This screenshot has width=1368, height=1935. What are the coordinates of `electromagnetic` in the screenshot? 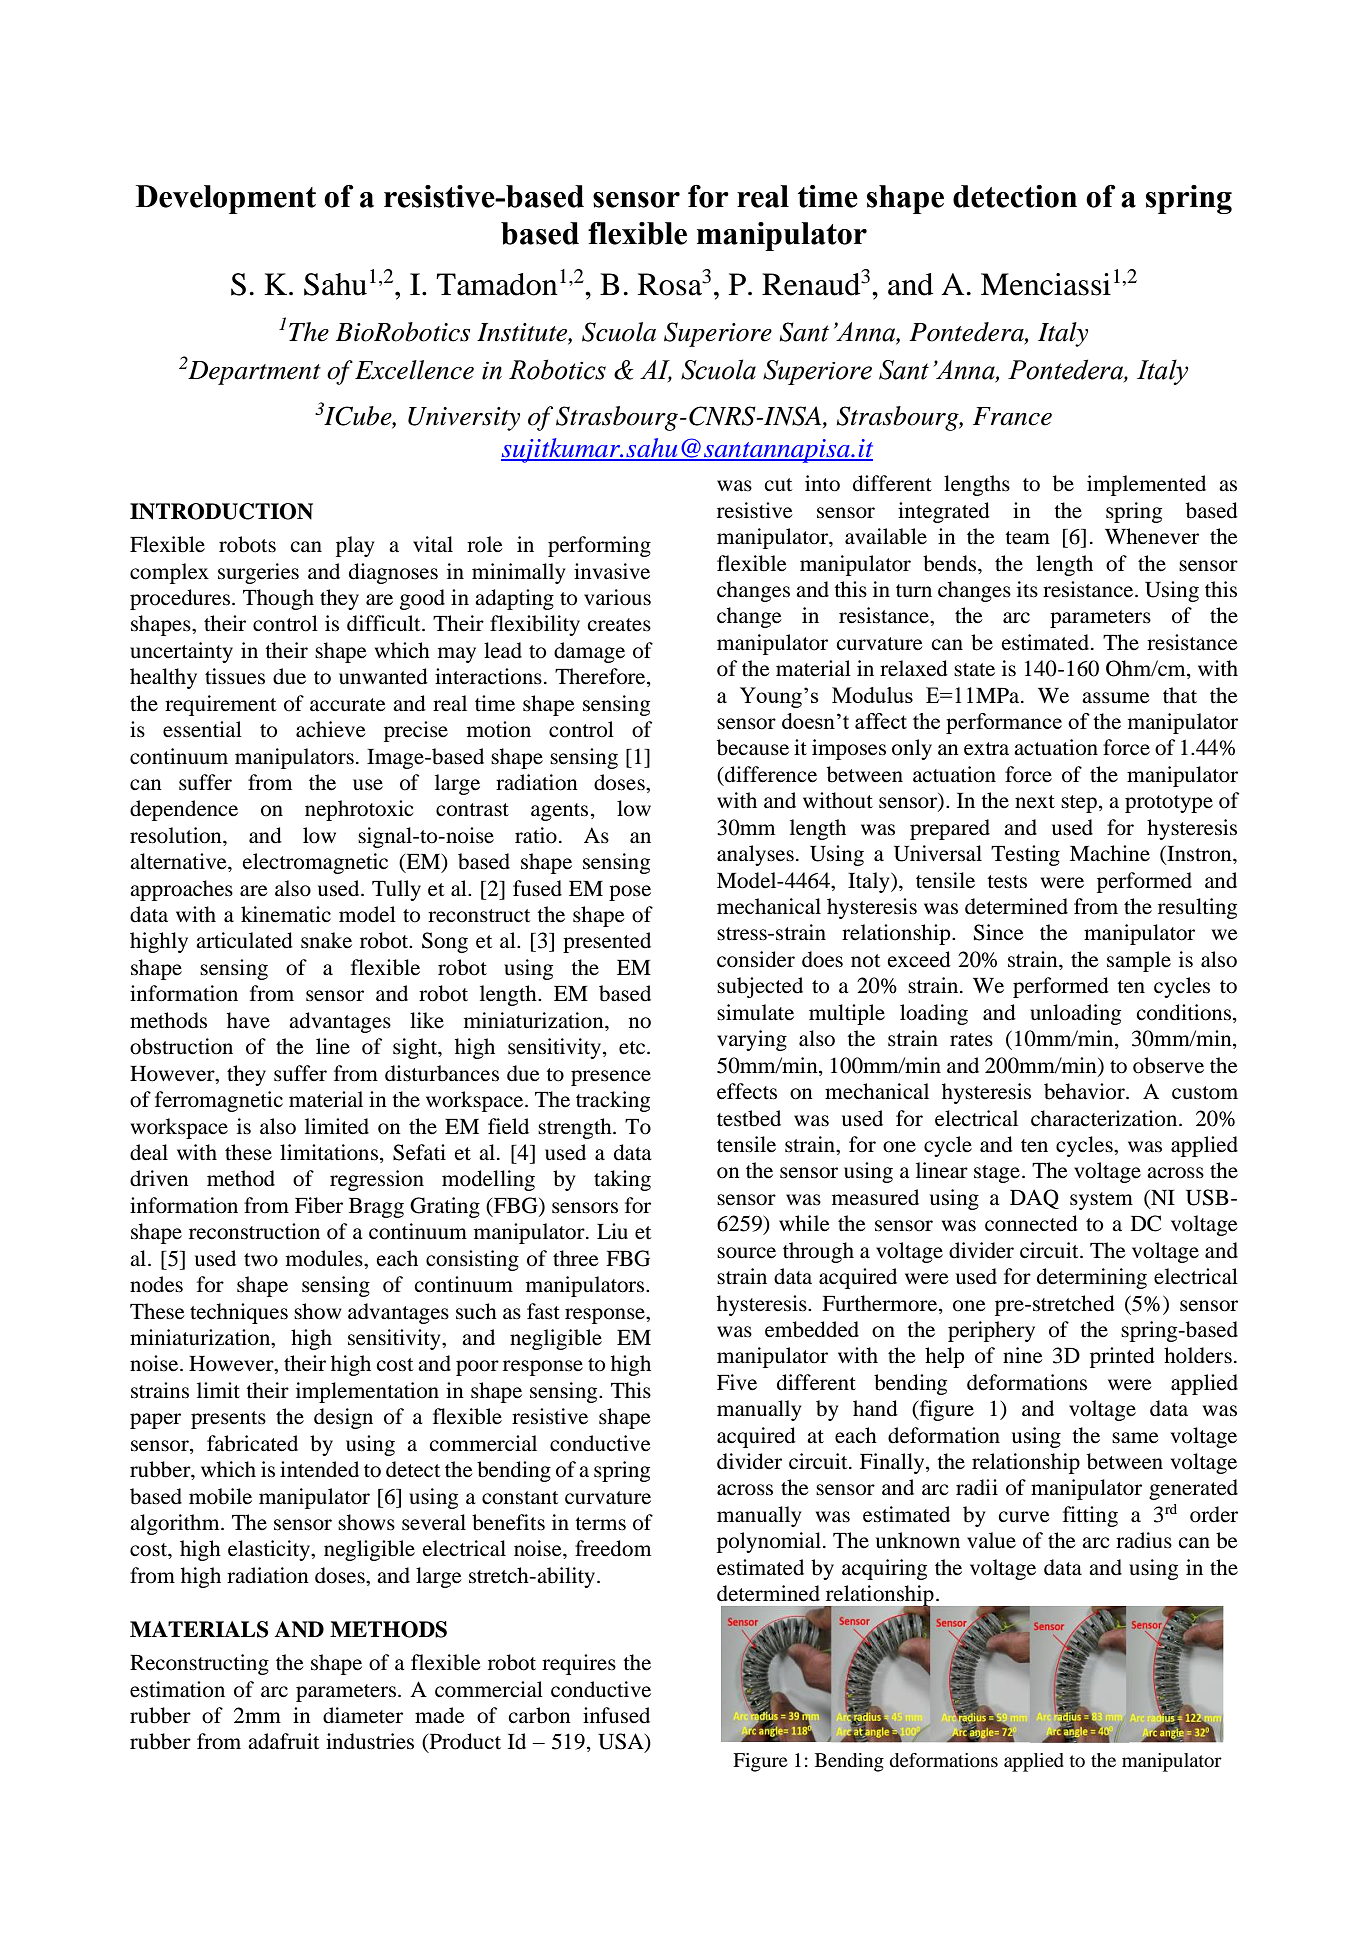 It's located at (315, 863).
